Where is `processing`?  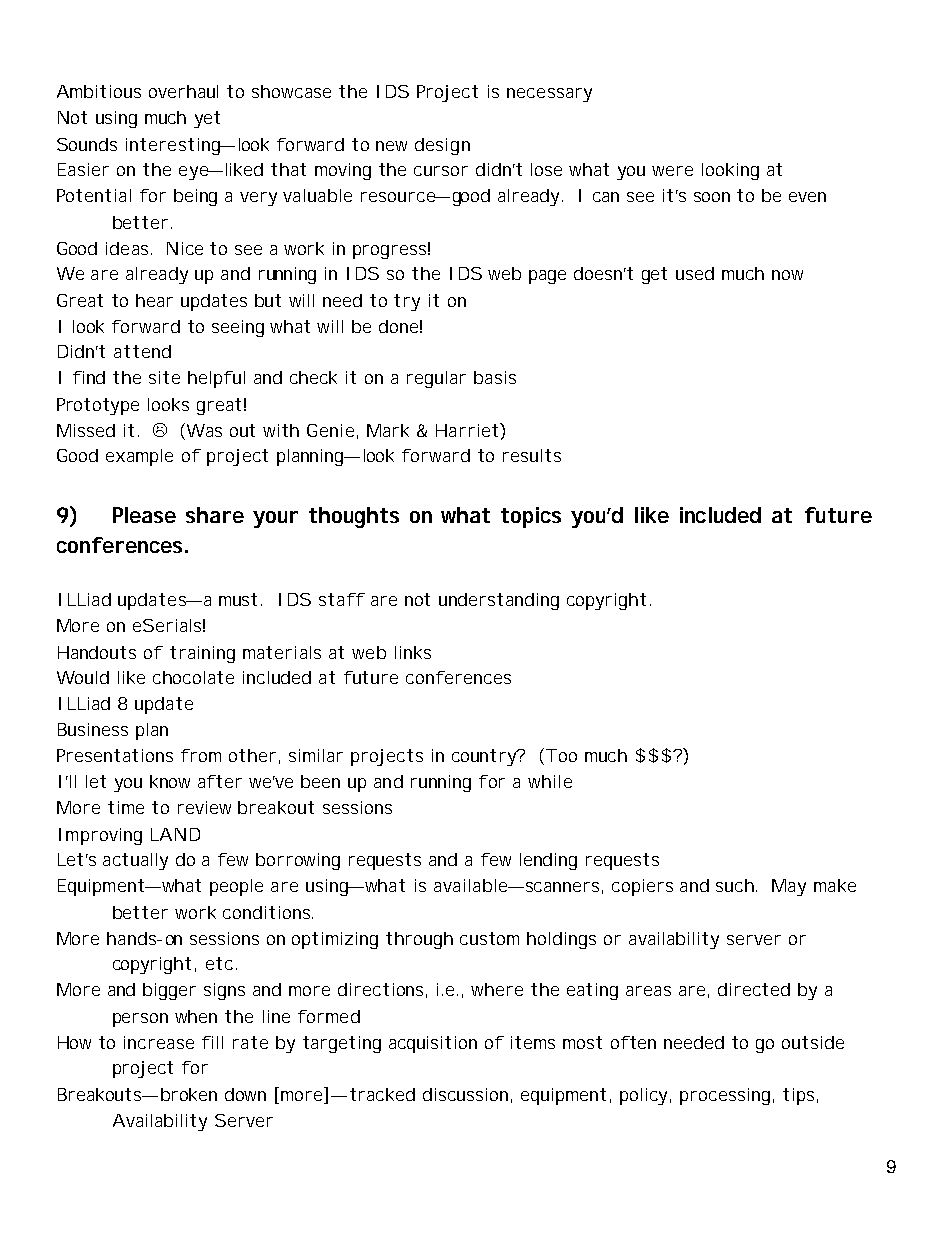
processing is located at coordinates (725, 1096).
